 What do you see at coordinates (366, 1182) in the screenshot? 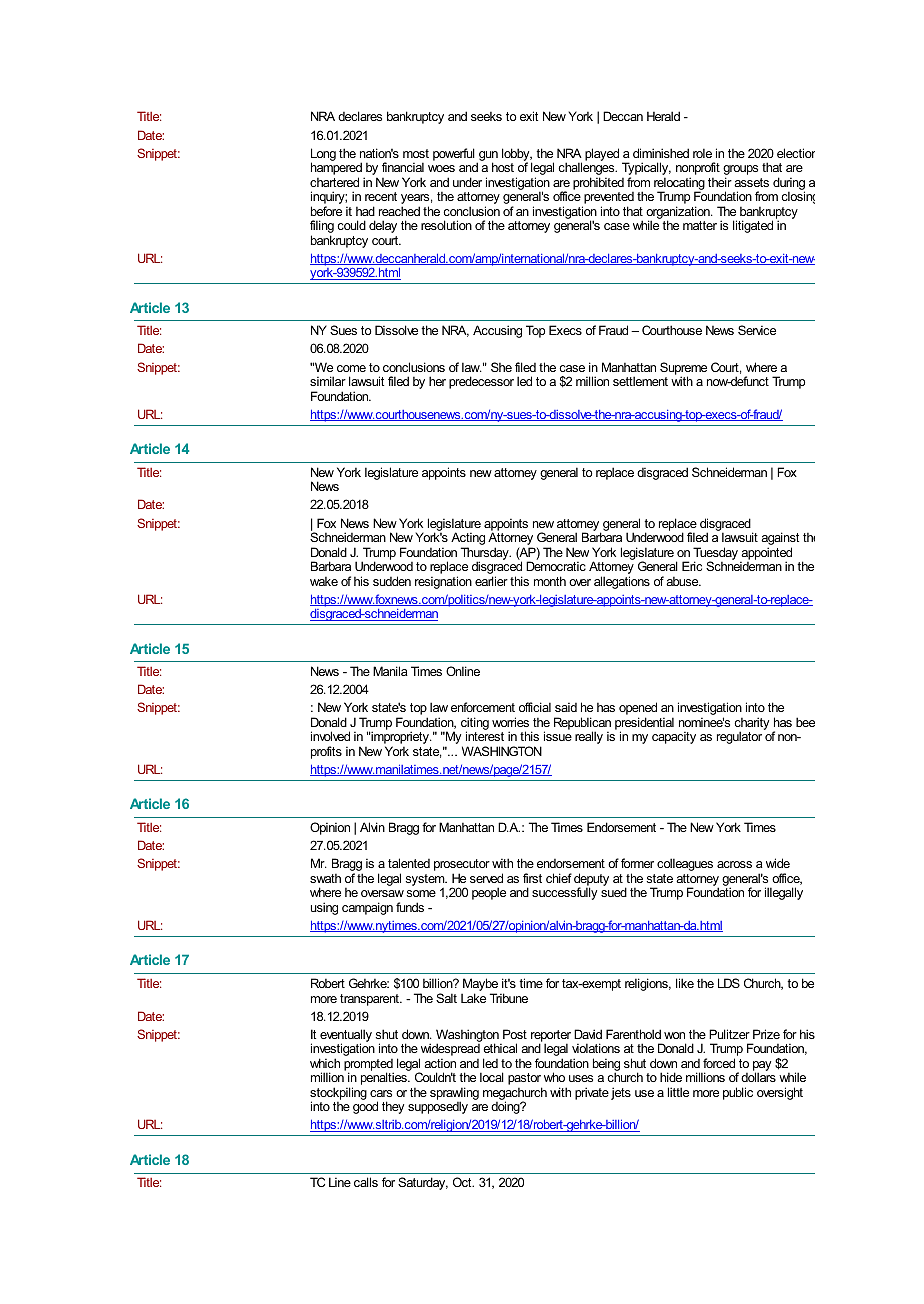
I see `calls` at bounding box center [366, 1182].
